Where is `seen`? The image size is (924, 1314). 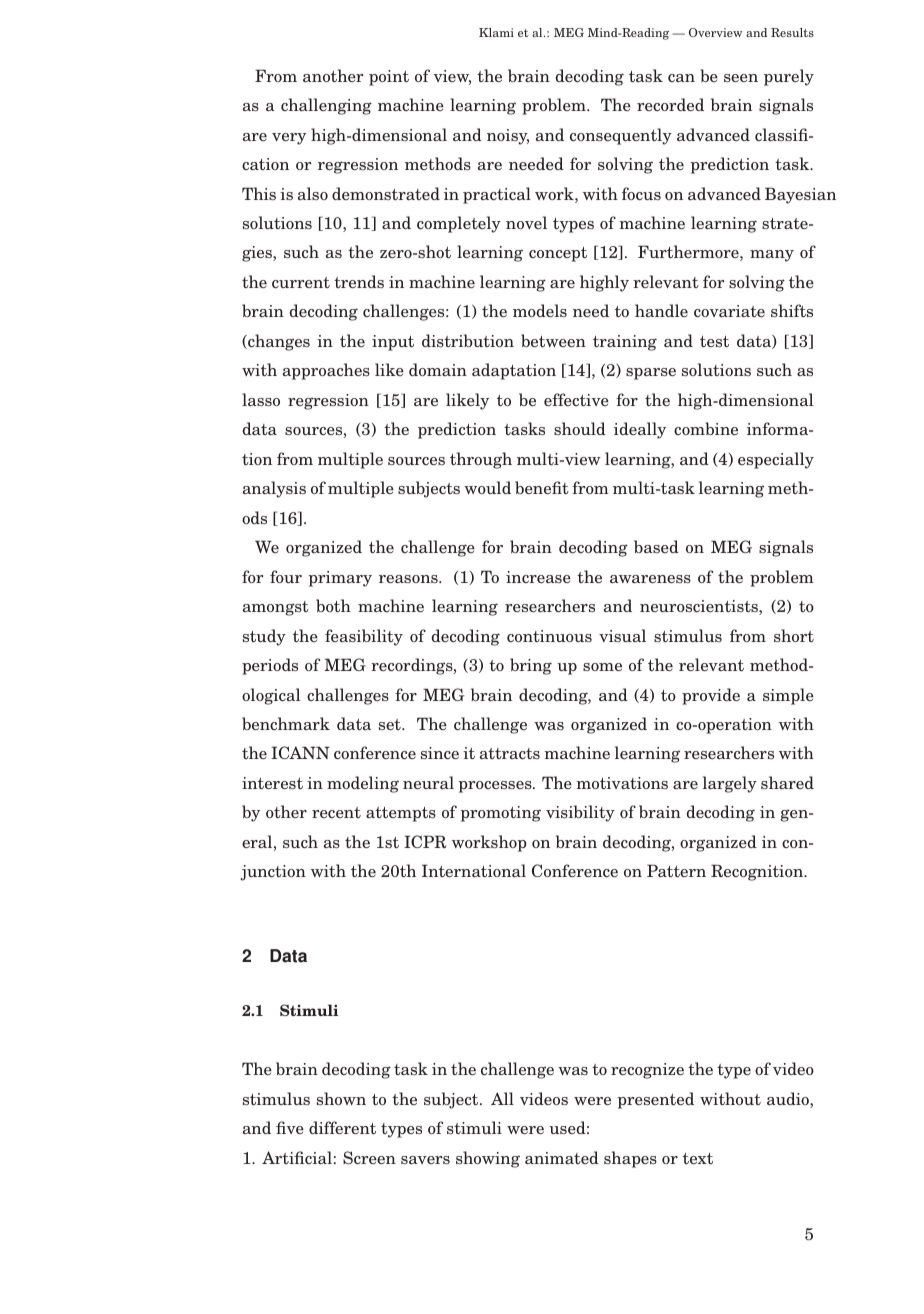 seen is located at coordinates (741, 78).
